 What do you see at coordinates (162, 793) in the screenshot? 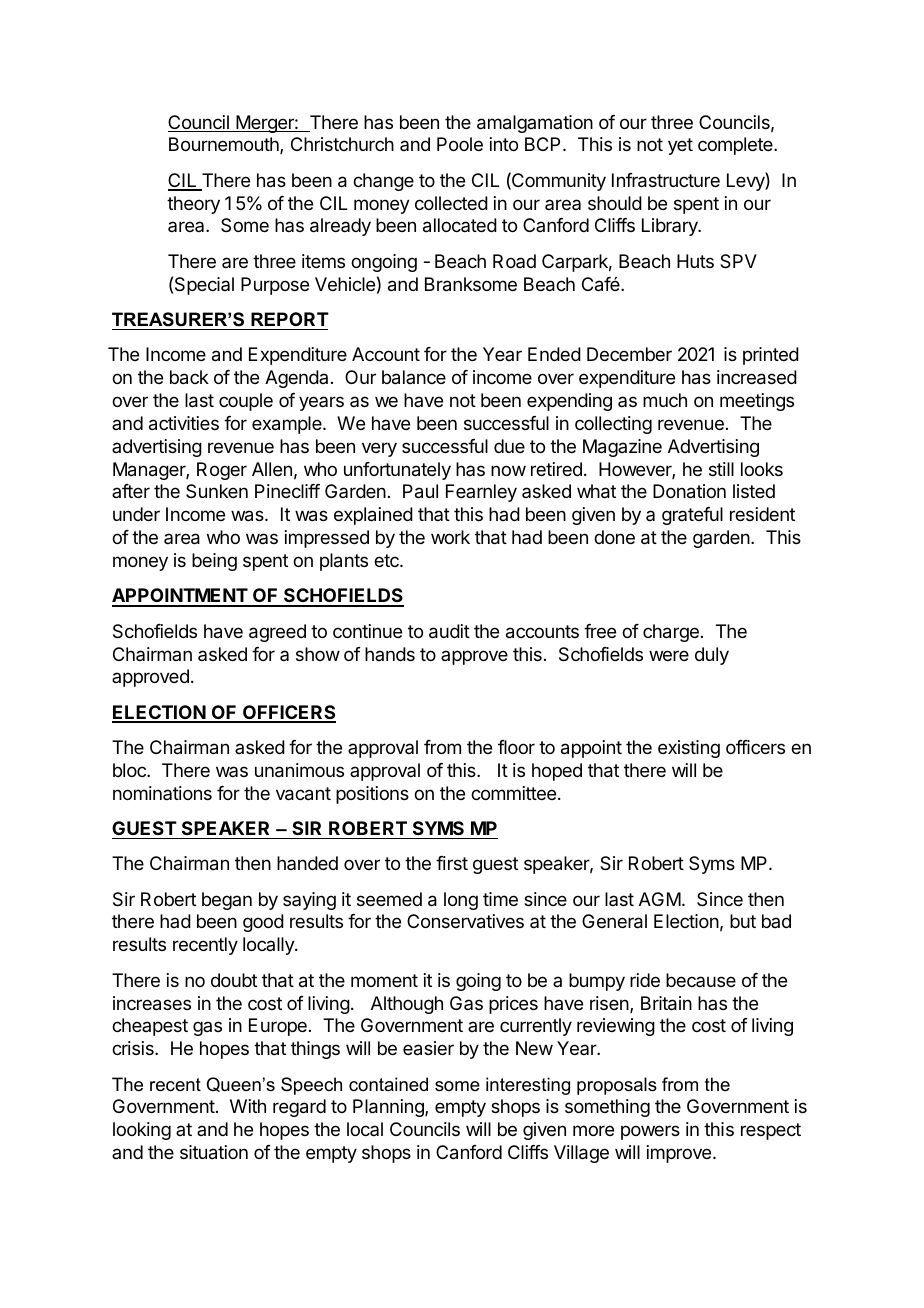
I see `nominations` at bounding box center [162, 793].
